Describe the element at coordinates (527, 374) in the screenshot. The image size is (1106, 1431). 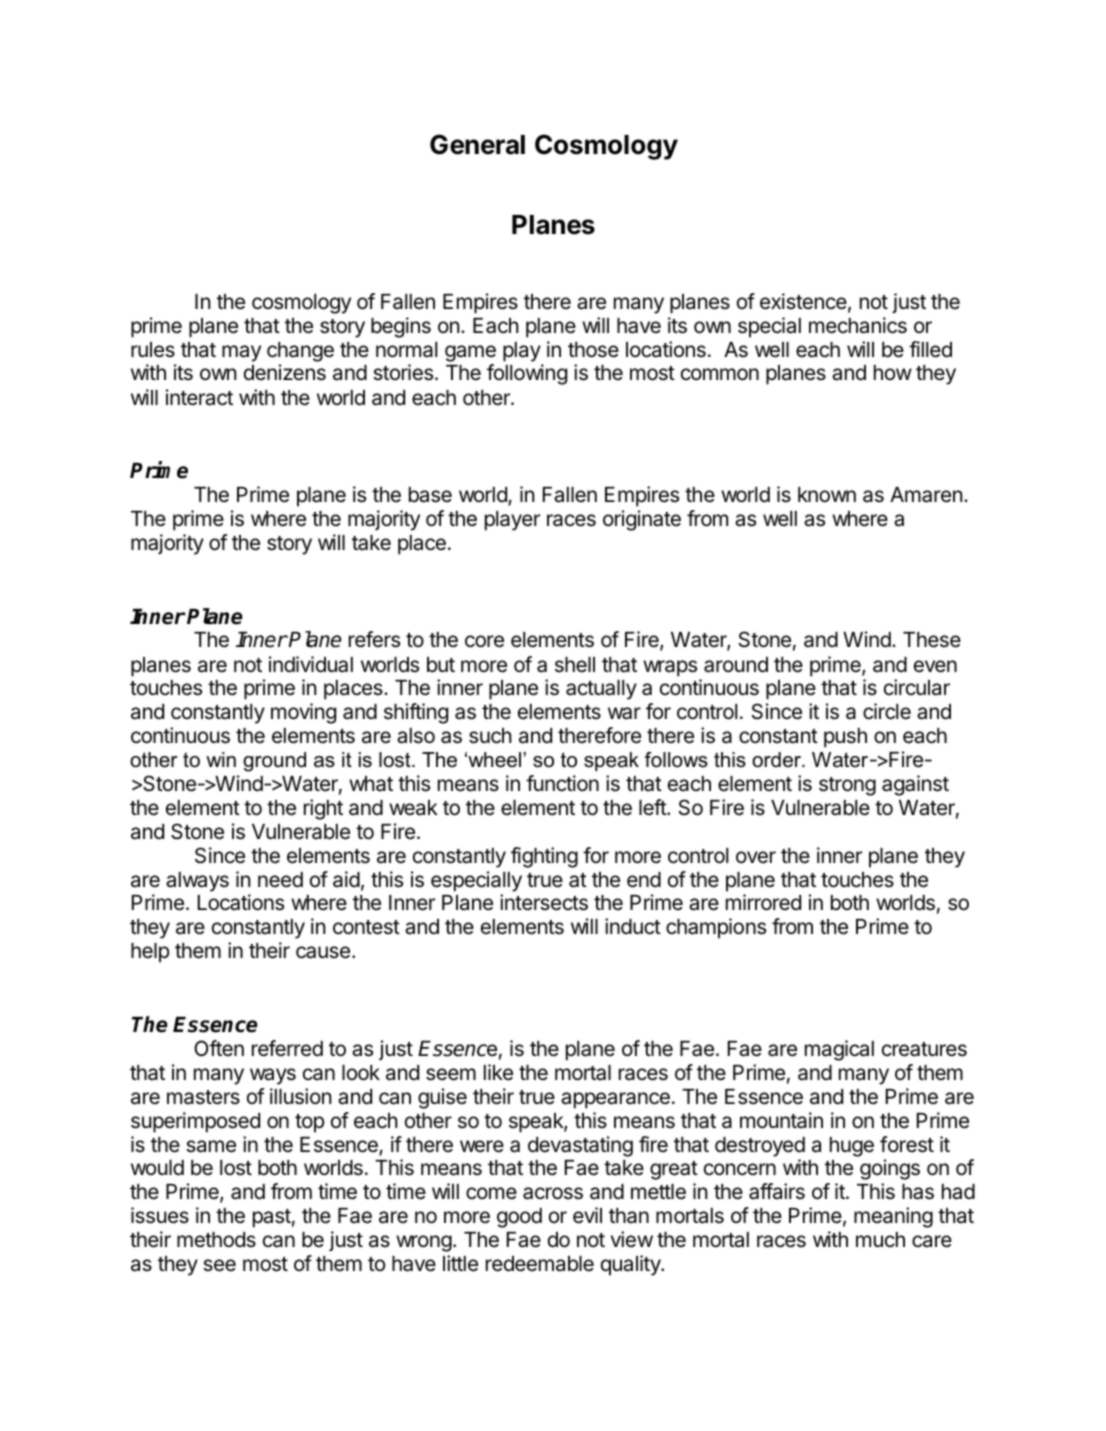
I see `following` at that location.
